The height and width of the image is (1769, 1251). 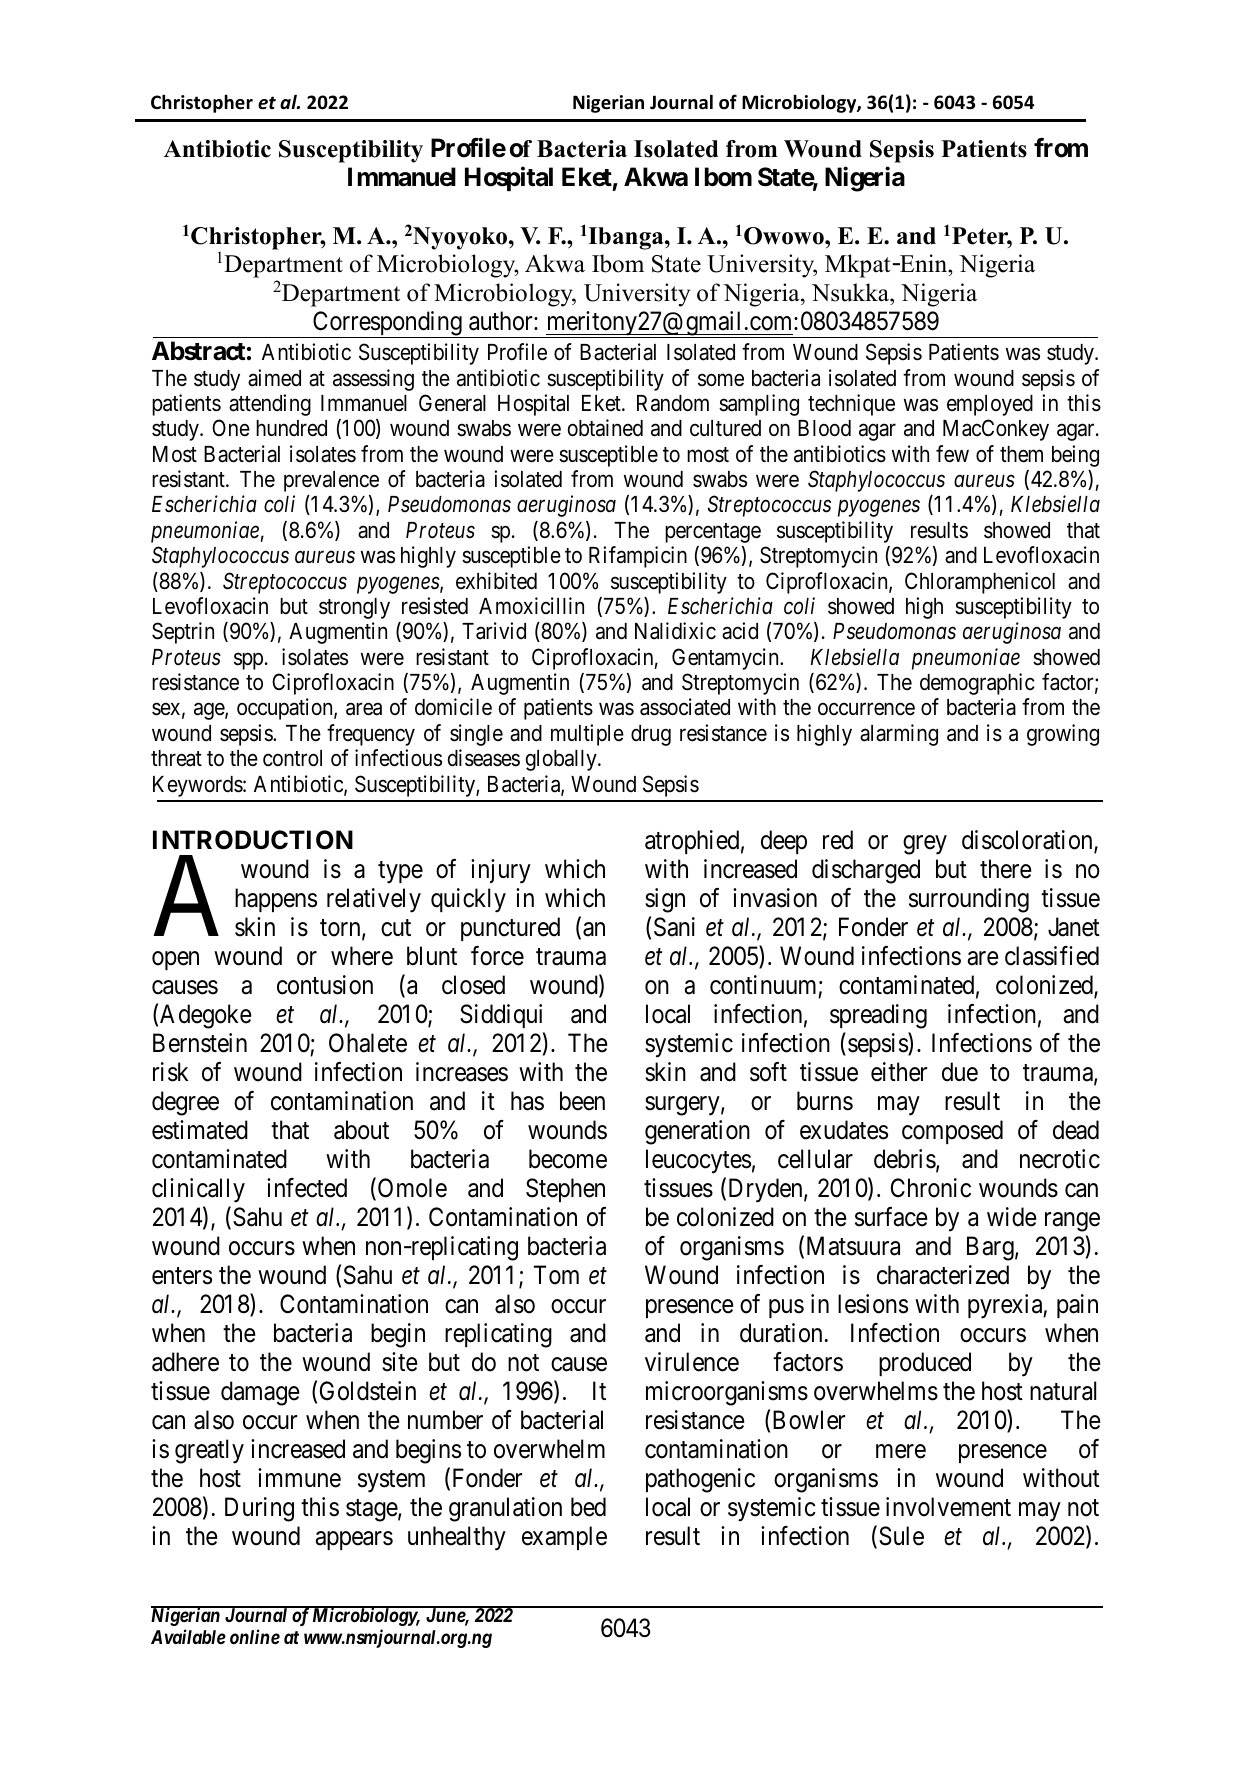 What do you see at coordinates (673, 403) in the image?
I see `Random` at bounding box center [673, 403].
